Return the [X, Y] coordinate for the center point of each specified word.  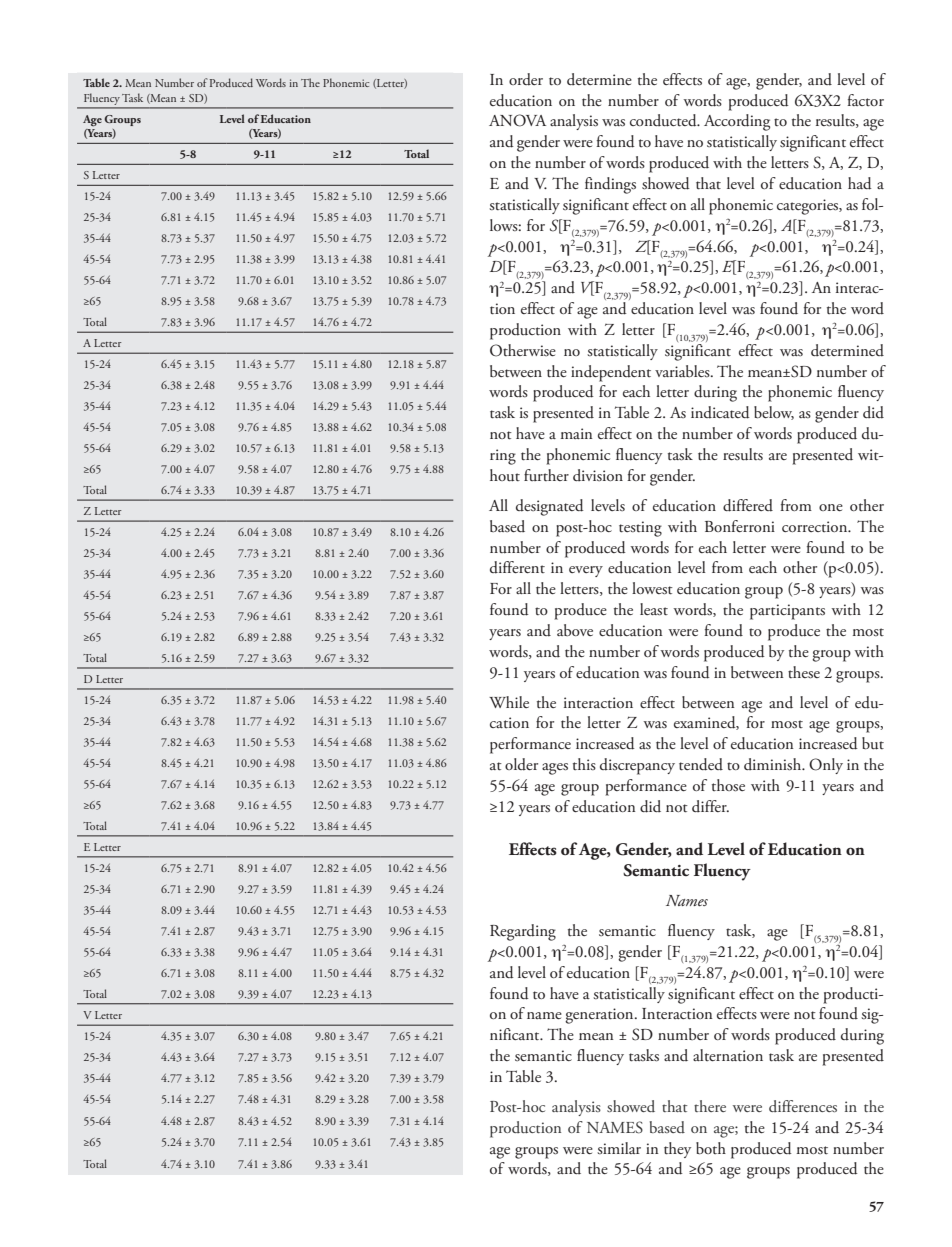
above [575, 630]
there [710, 1106]
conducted [664, 120]
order [526, 79]
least [654, 609]
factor [865, 100]
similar [619, 1148]
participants [787, 612]
